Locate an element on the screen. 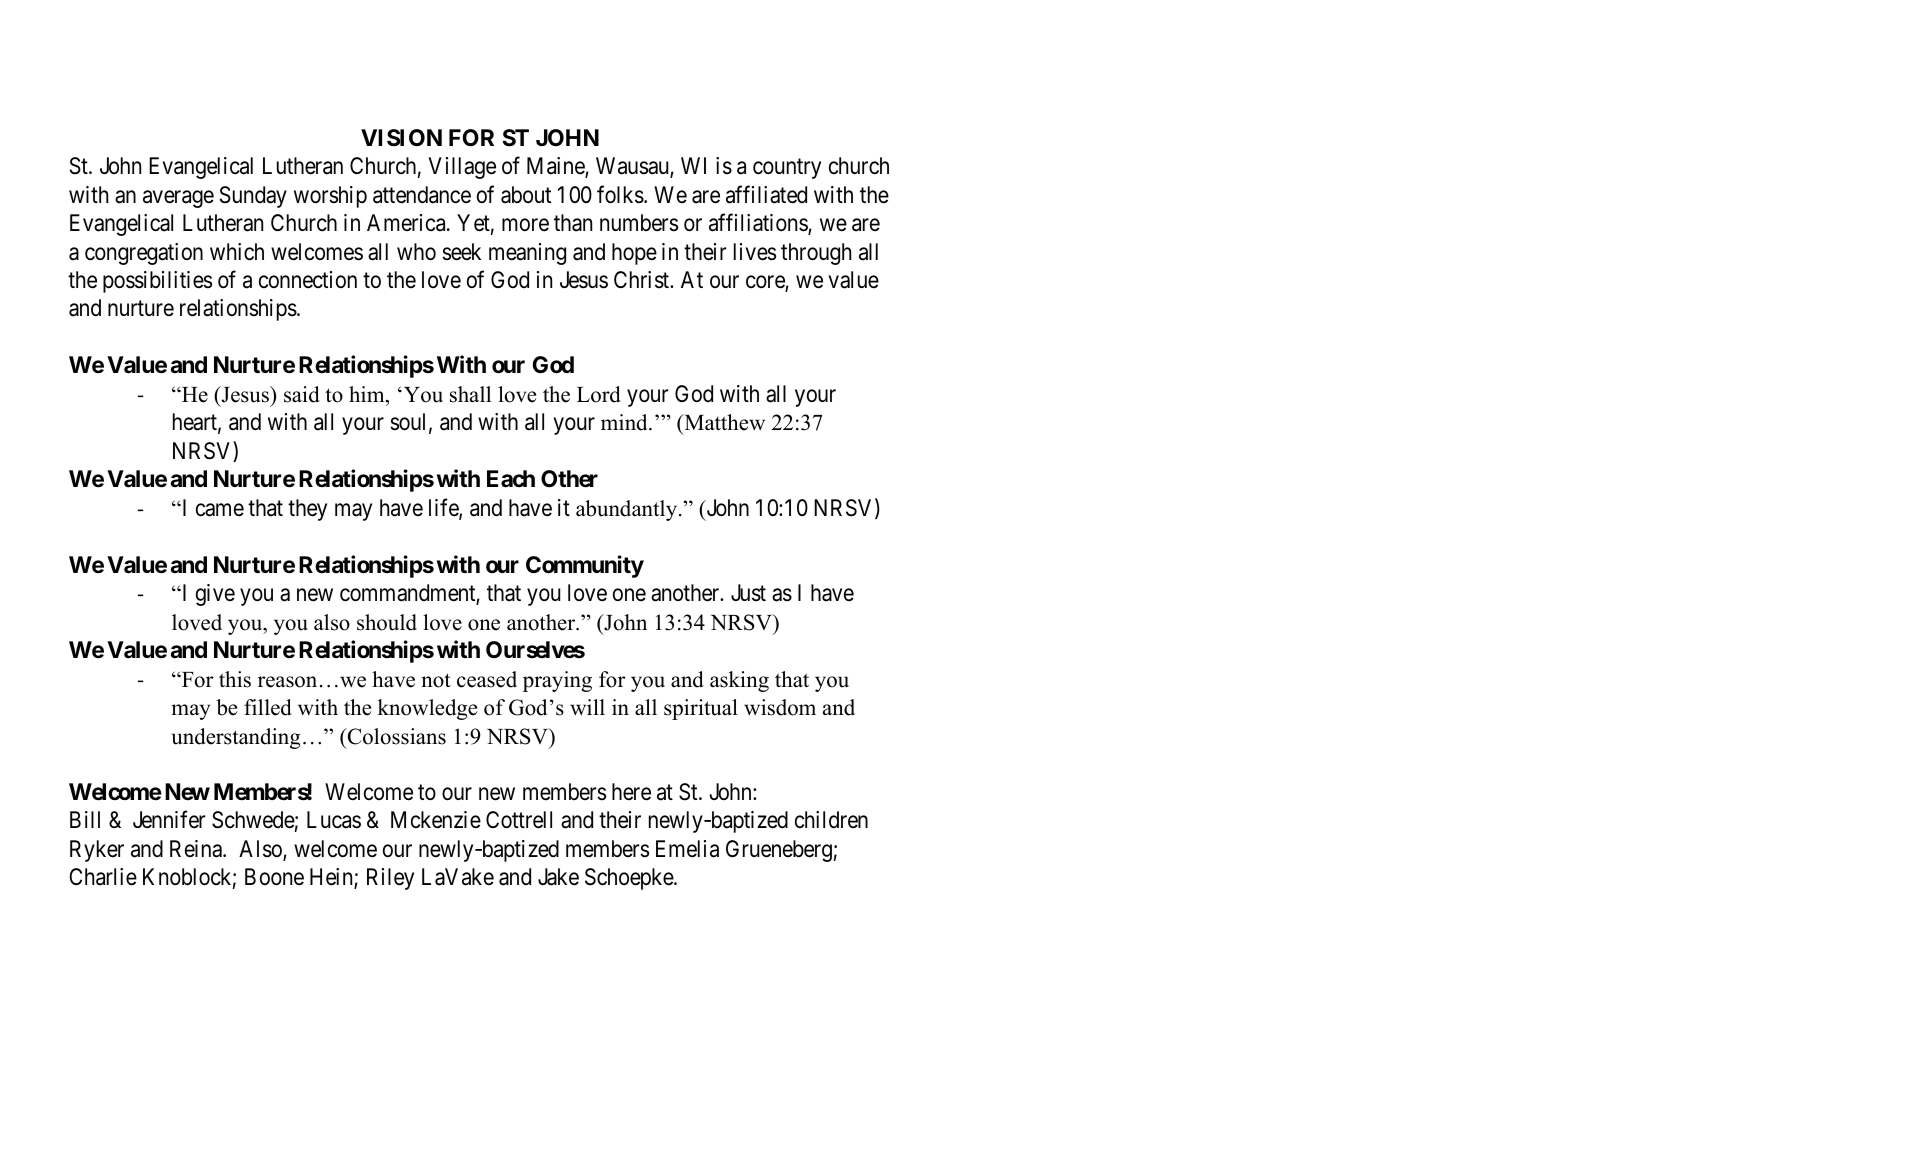  life is located at coordinates (444, 508).
